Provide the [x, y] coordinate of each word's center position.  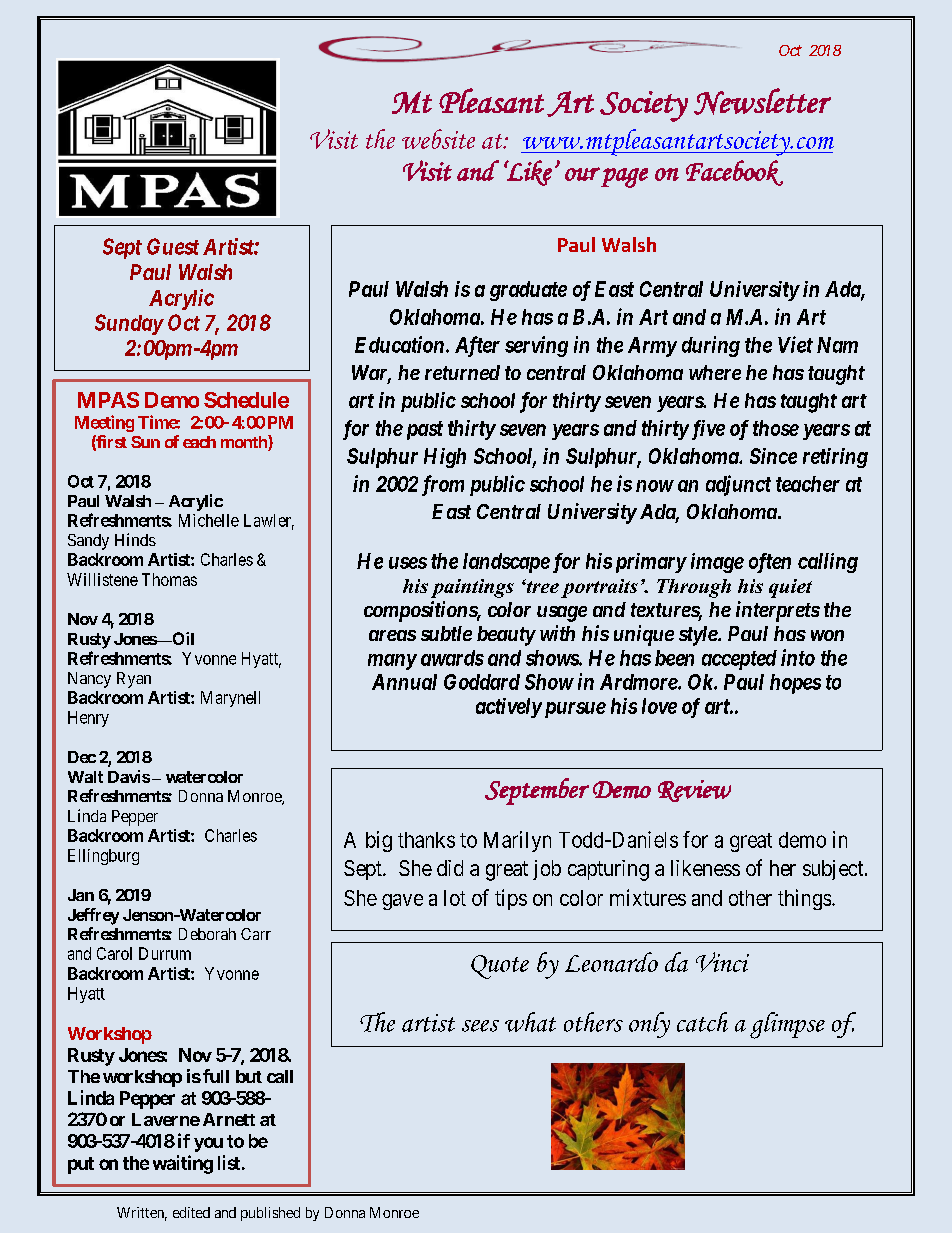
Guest [173, 246]
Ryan [134, 680]
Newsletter [762, 101]
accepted [739, 660]
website [438, 139]
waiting [183, 1164]
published [270, 1214]
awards [452, 658]
